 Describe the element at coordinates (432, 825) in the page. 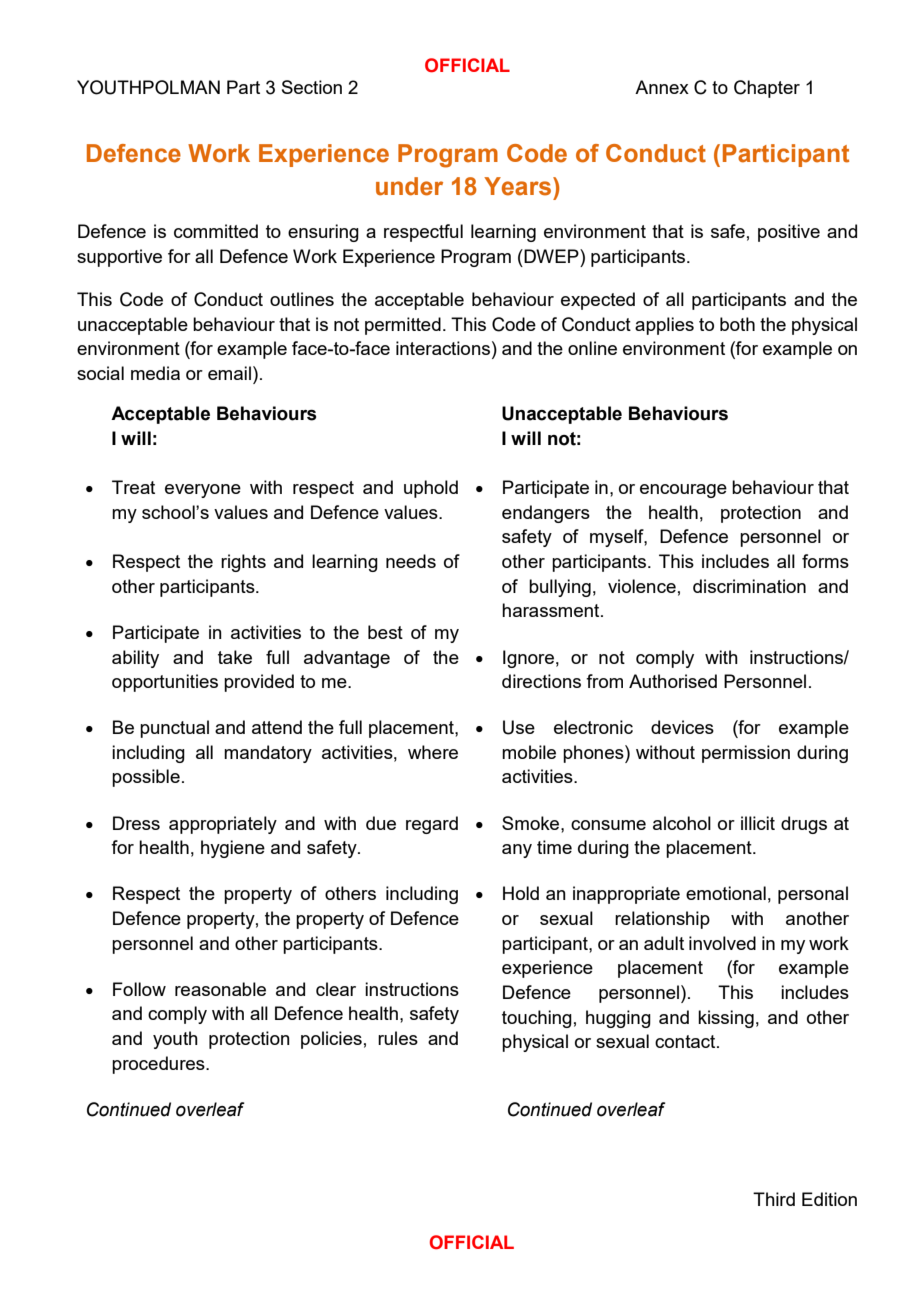

I see `regard` at that location.
